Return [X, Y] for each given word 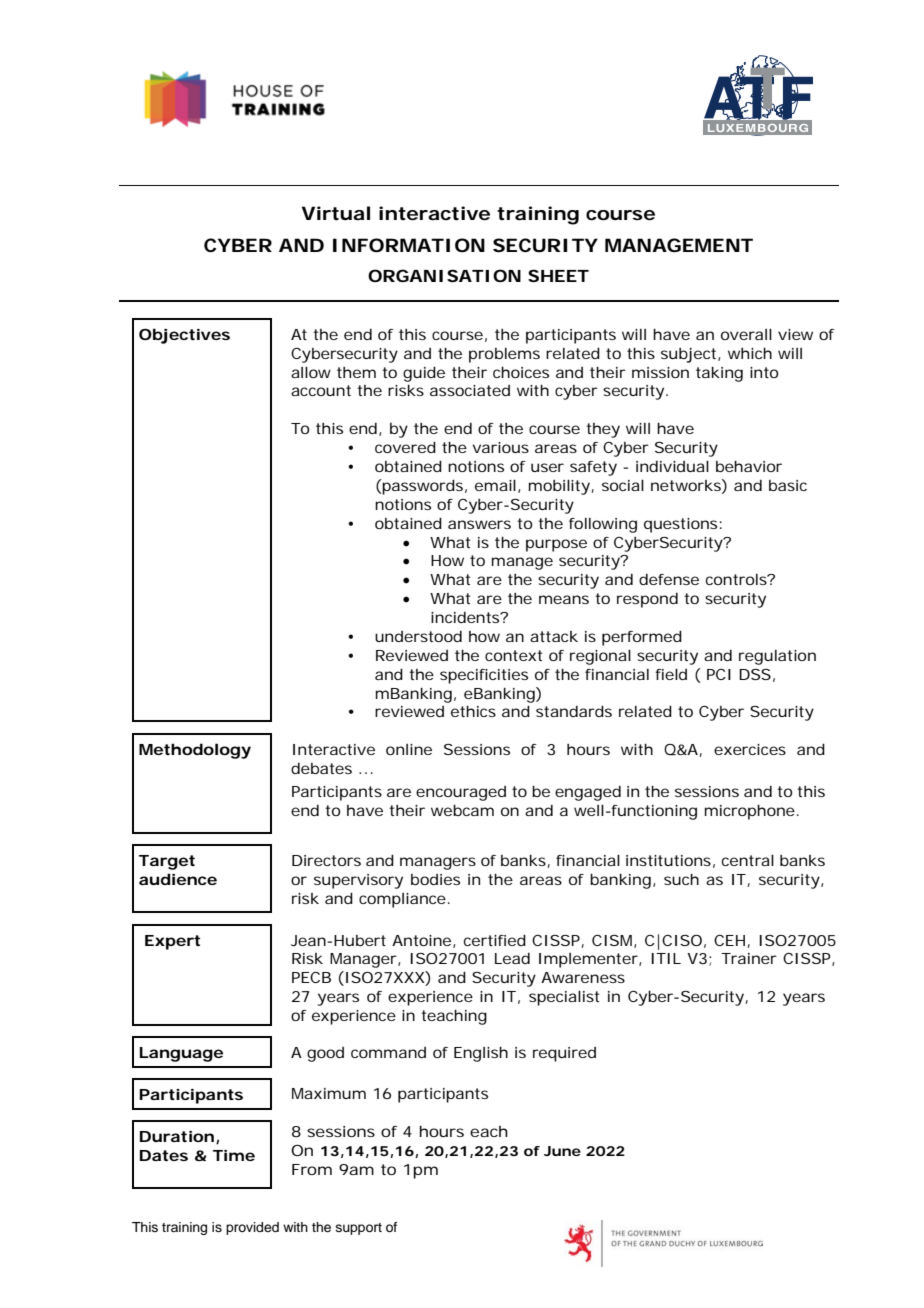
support [359, 1229]
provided [252, 1228]
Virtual [336, 213]
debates [321, 768]
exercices [750, 749]
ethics [473, 711]
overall [746, 334]
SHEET [557, 275]
